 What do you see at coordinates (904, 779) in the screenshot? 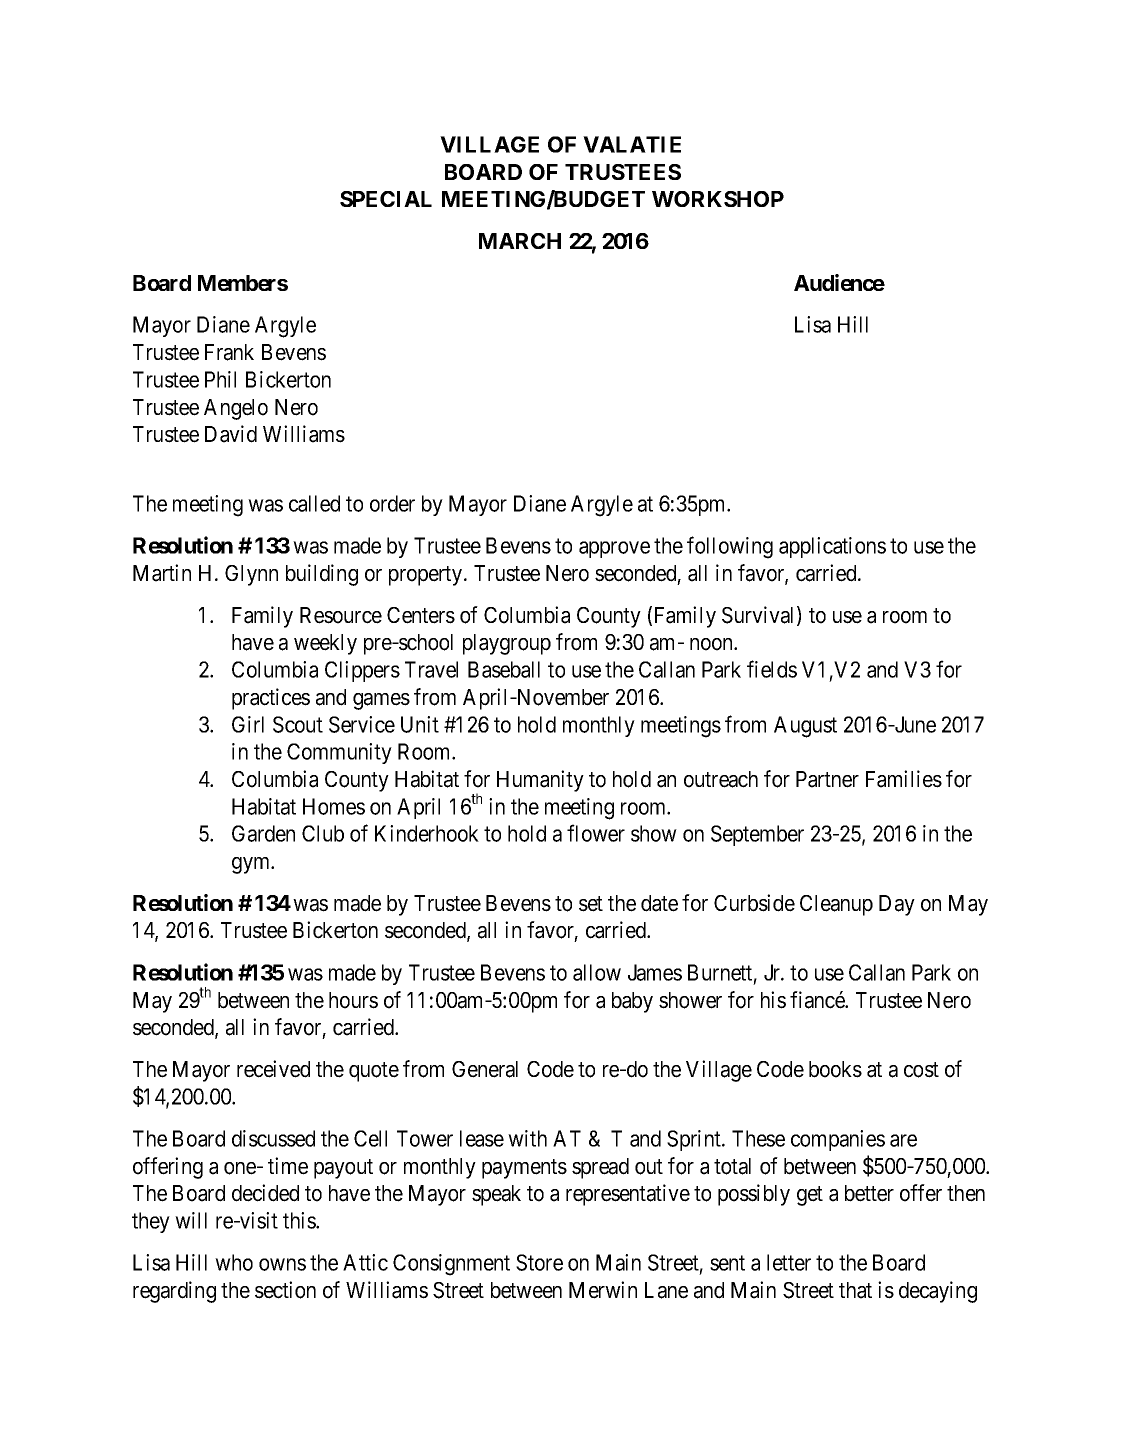
I see `Families` at bounding box center [904, 779].
